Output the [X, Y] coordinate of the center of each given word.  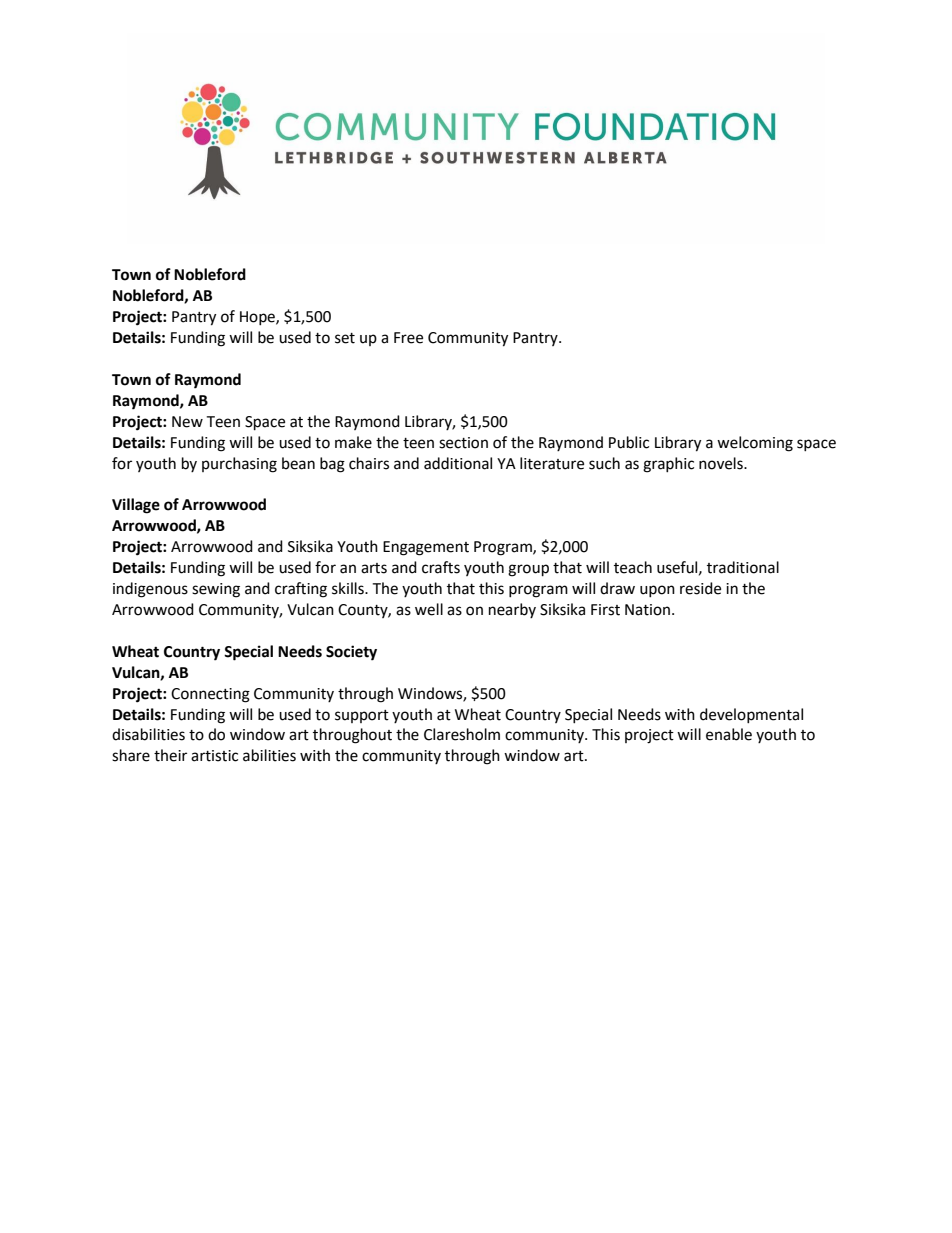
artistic [214, 756]
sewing [216, 590]
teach [633, 567]
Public [629, 442]
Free [408, 338]
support [362, 716]
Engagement [426, 548]
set [345, 338]
